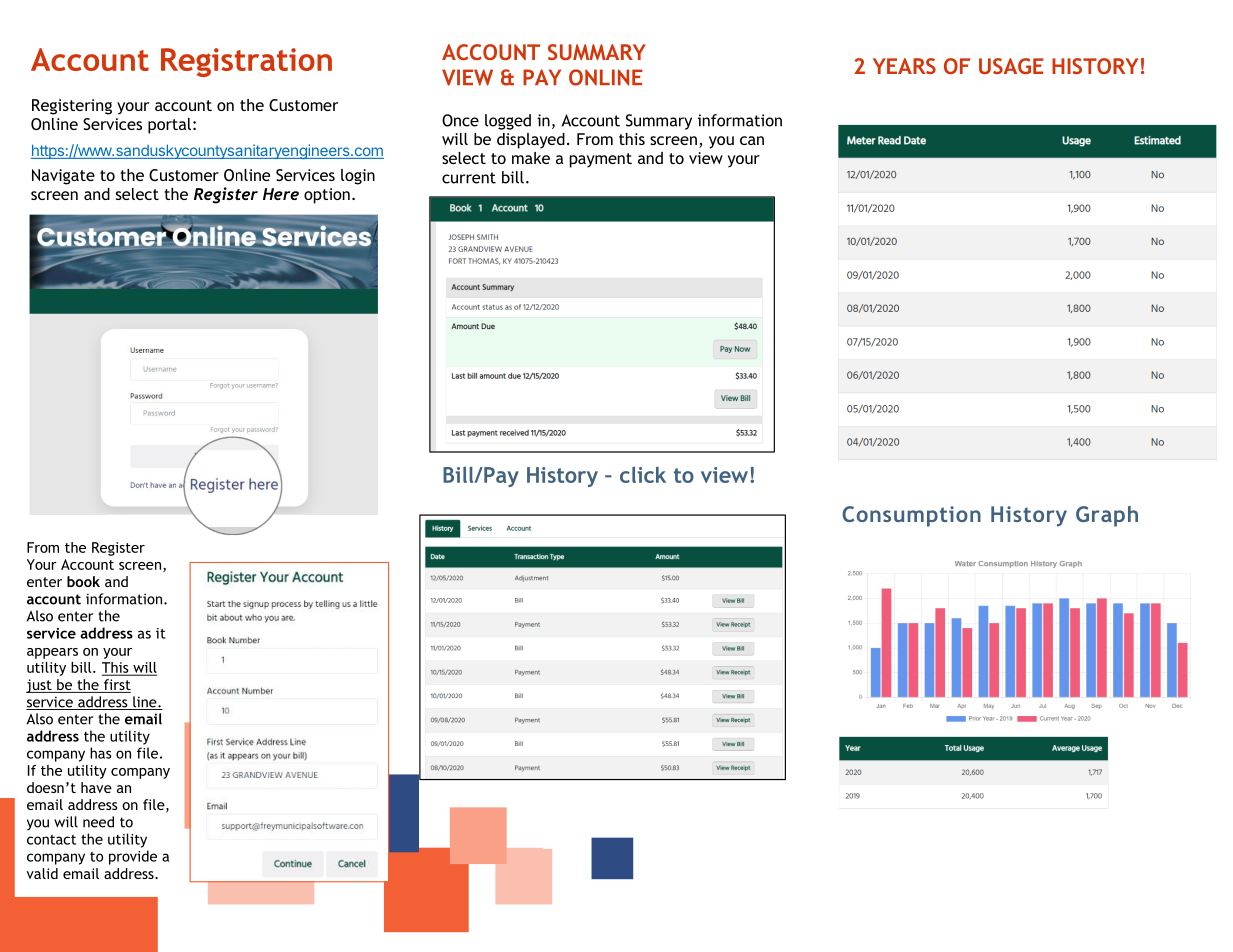  What do you see at coordinates (1107, 516) in the screenshot?
I see `Graph` at bounding box center [1107, 516].
